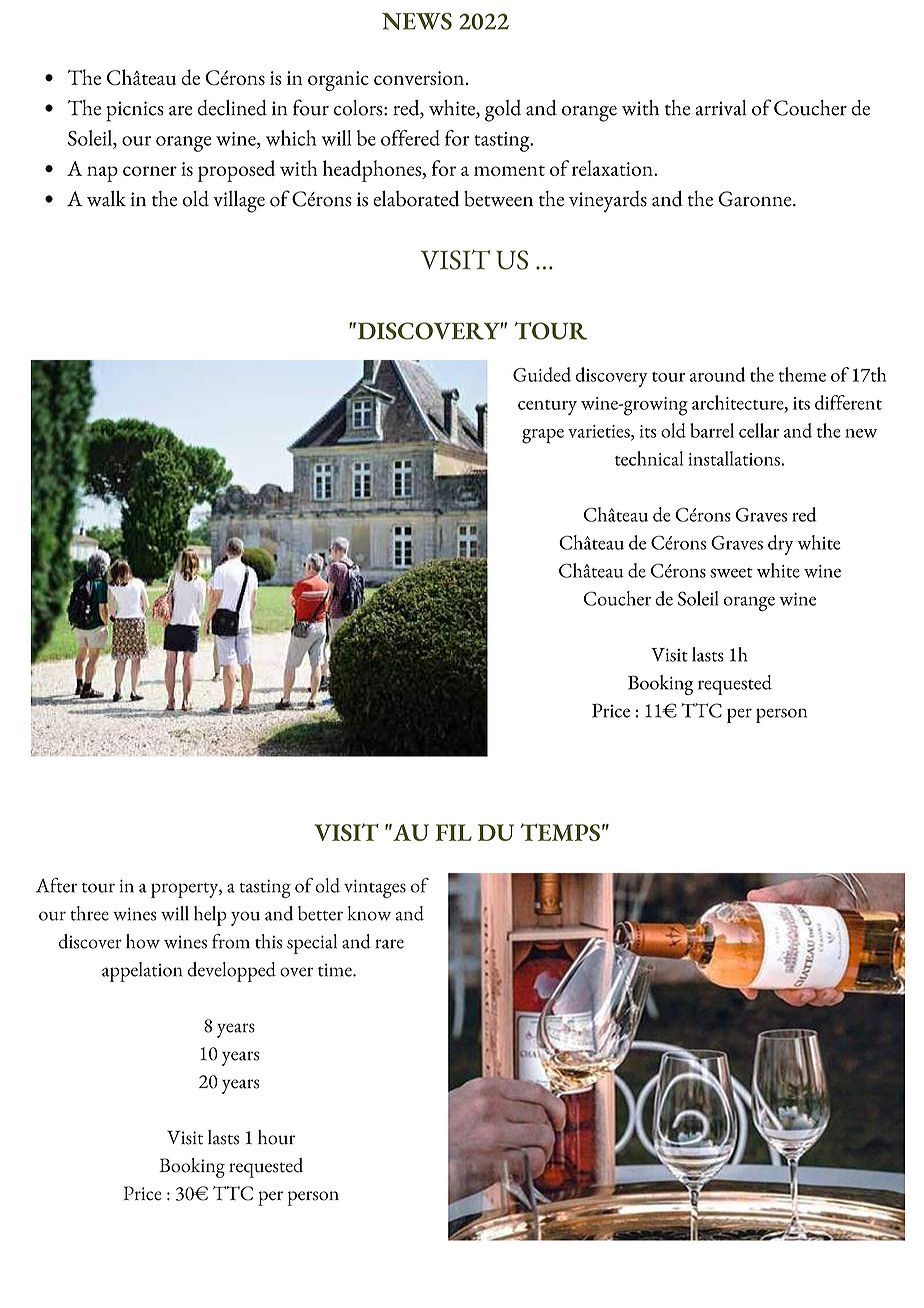 The height and width of the document is (1308, 924). Describe the element at coordinates (375, 888) in the document. I see `vintages` at that location.
